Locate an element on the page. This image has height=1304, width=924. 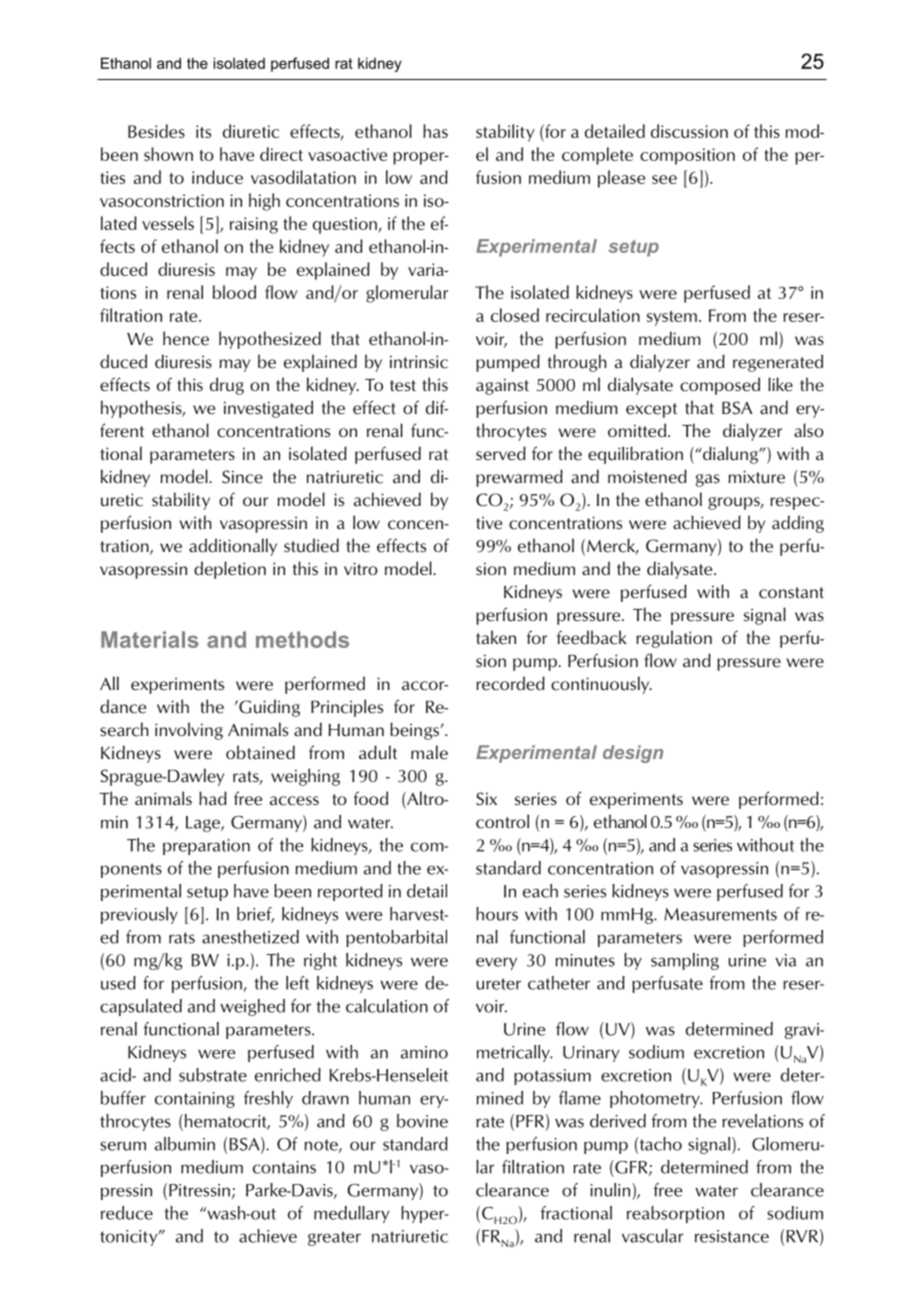
induce is located at coordinates (217, 177).
